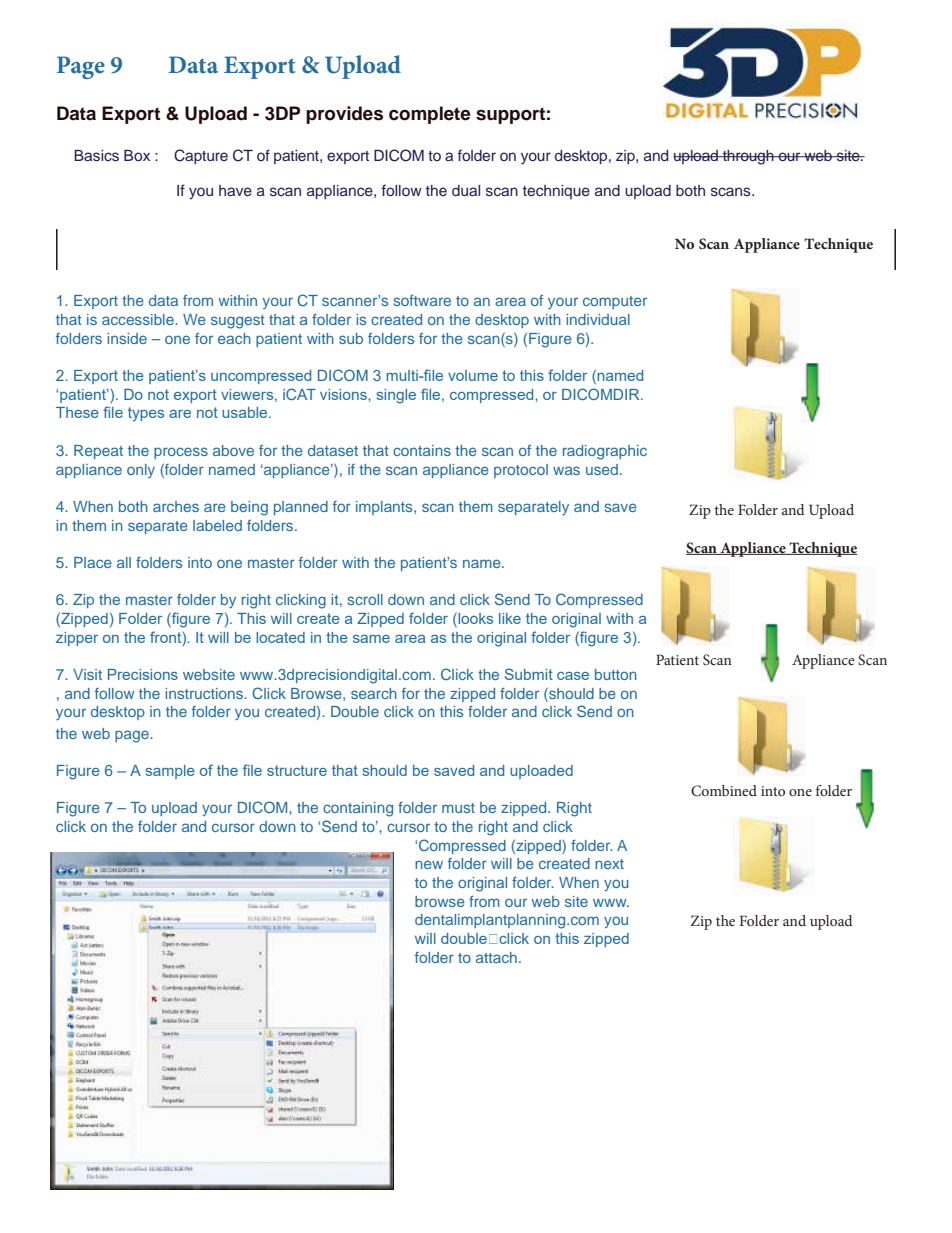 Image resolution: width=952 pixels, height=1233 pixels. Describe the element at coordinates (724, 791) in the screenshot. I see `Combined` at that location.
